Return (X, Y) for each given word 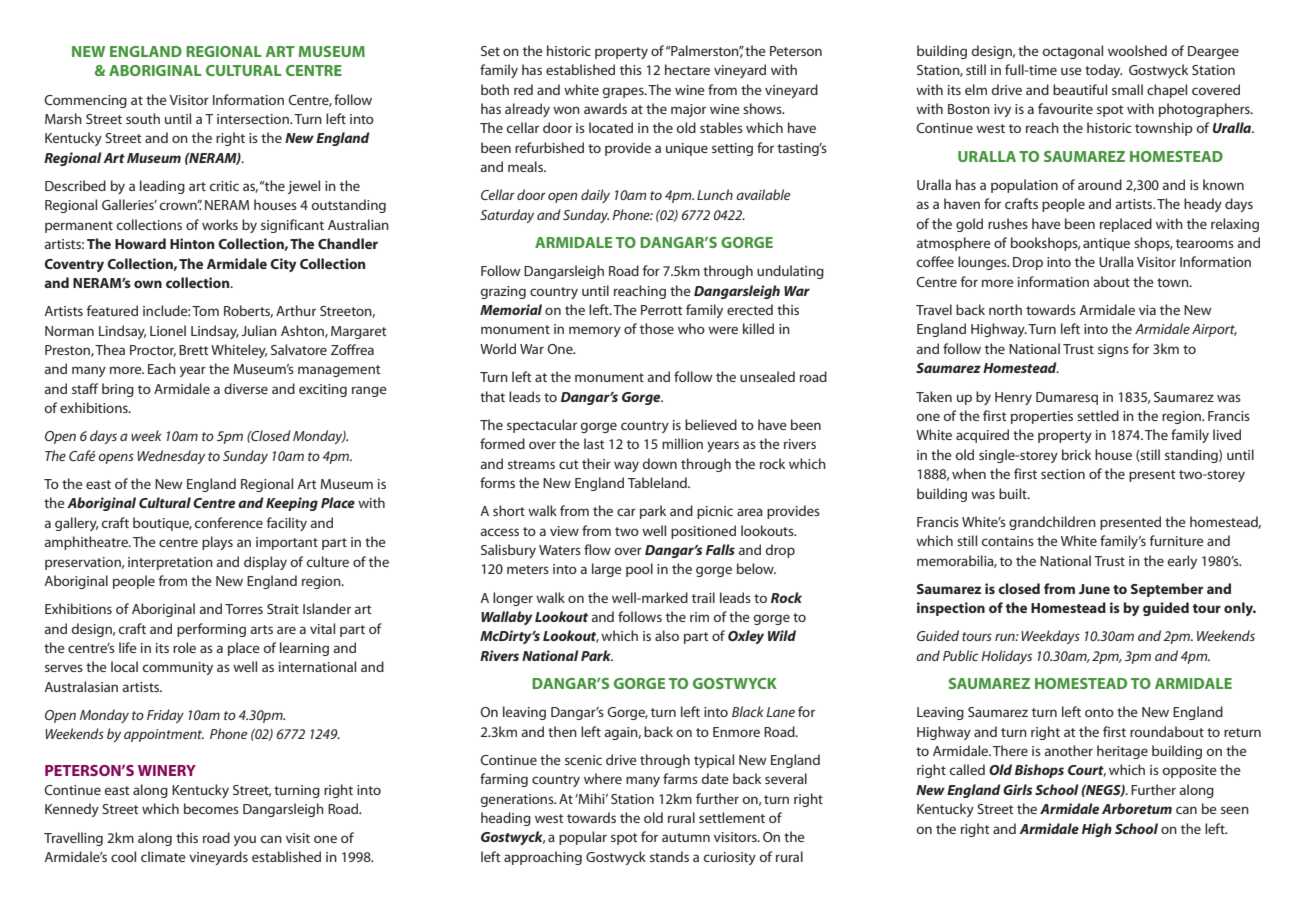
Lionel (168, 330)
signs (1113, 350)
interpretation (170, 563)
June (1094, 589)
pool (639, 570)
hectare (687, 69)
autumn (686, 837)
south (143, 118)
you (245, 840)
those (657, 328)
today (1104, 71)
